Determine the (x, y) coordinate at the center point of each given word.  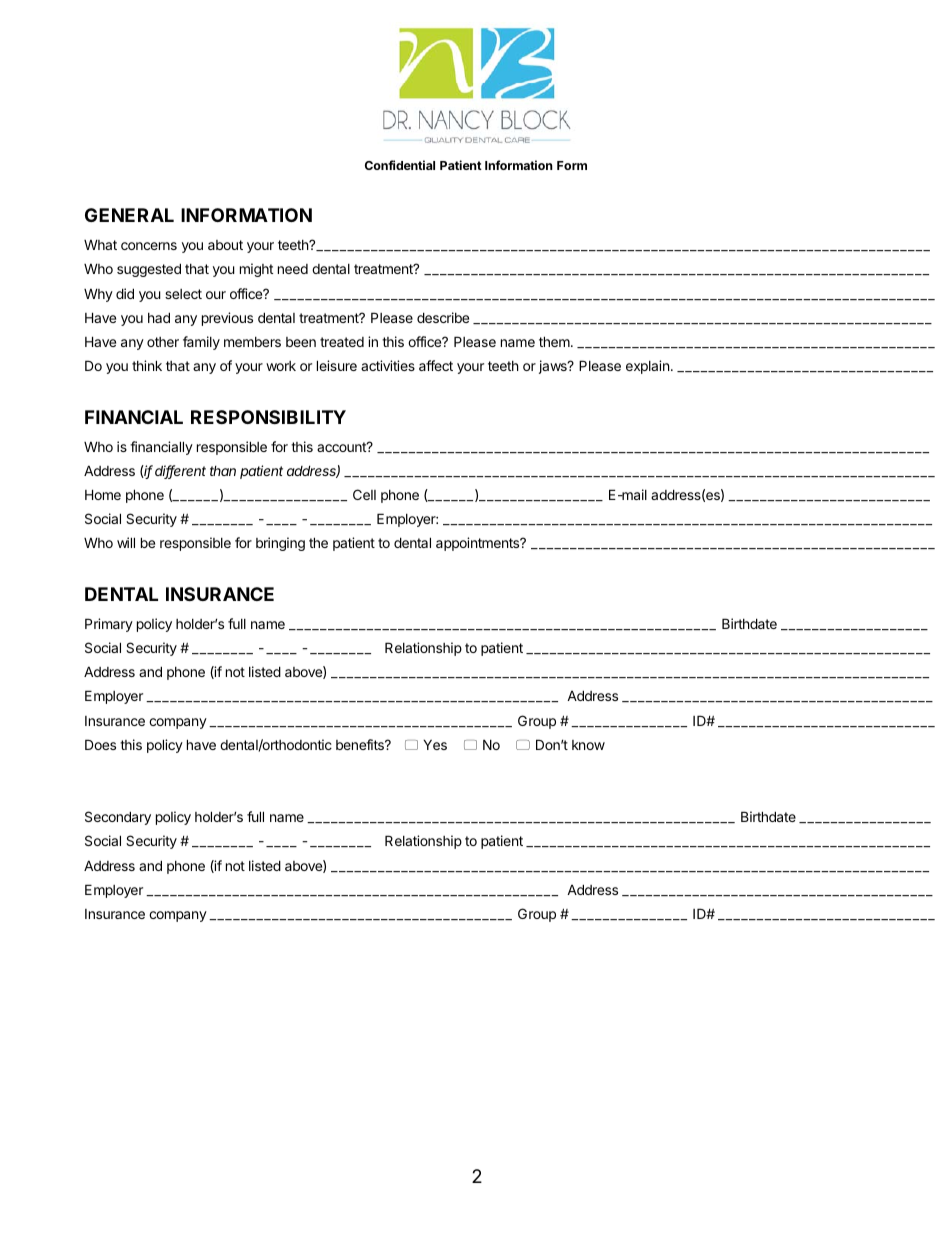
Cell (364, 494)
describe (443, 317)
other (163, 342)
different (180, 472)
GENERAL (129, 215)
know (588, 745)
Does (100, 744)
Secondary (118, 818)
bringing (280, 544)
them (555, 341)
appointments (479, 544)
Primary (109, 625)
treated (342, 342)
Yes (435, 744)
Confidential (400, 165)
